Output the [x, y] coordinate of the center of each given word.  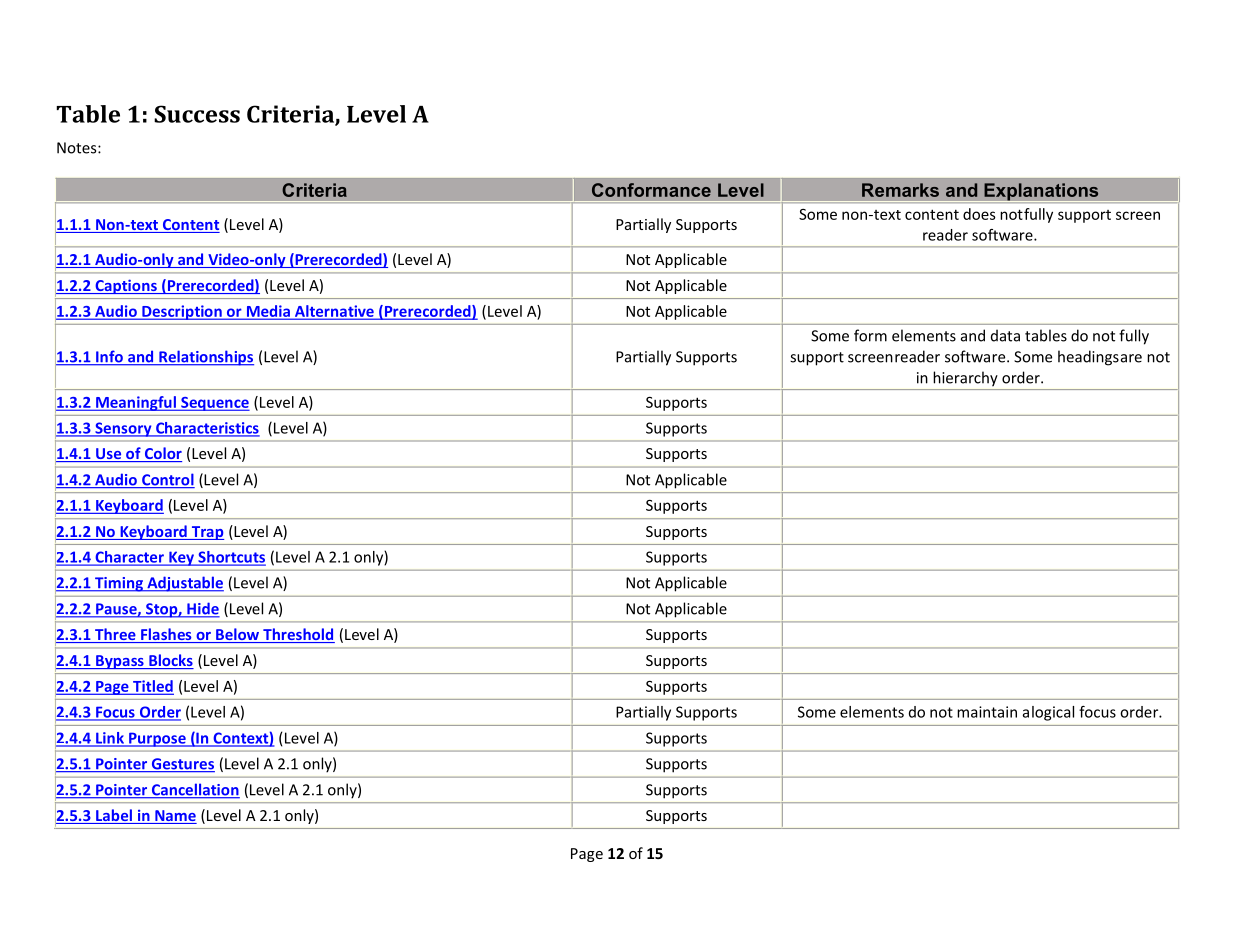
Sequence [214, 404]
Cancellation [194, 790]
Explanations [1041, 192]
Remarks [900, 190]
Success [197, 114]
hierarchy [966, 378]
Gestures [182, 765]
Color [162, 454]
